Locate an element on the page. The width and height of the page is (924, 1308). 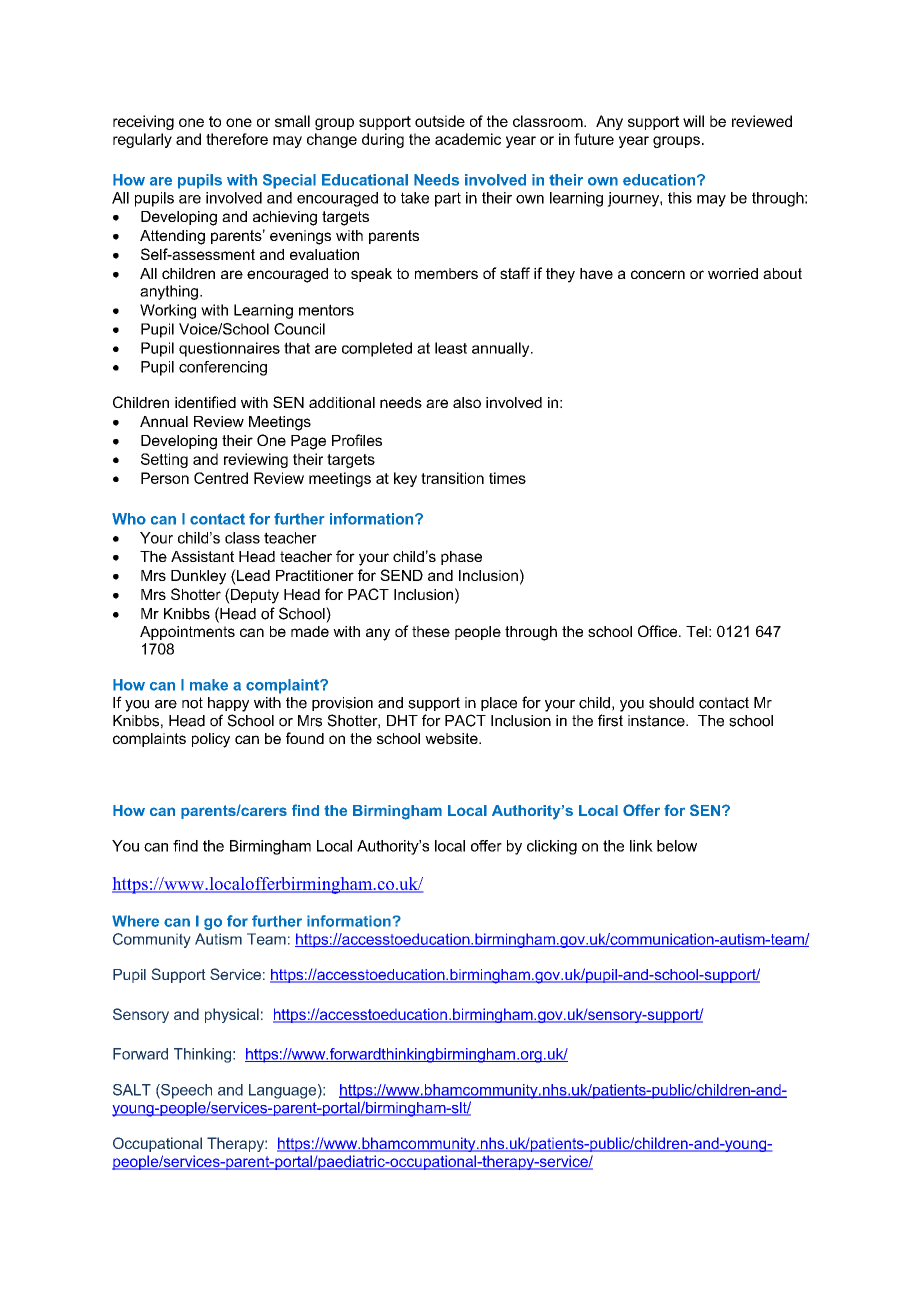
these is located at coordinates (431, 631).
